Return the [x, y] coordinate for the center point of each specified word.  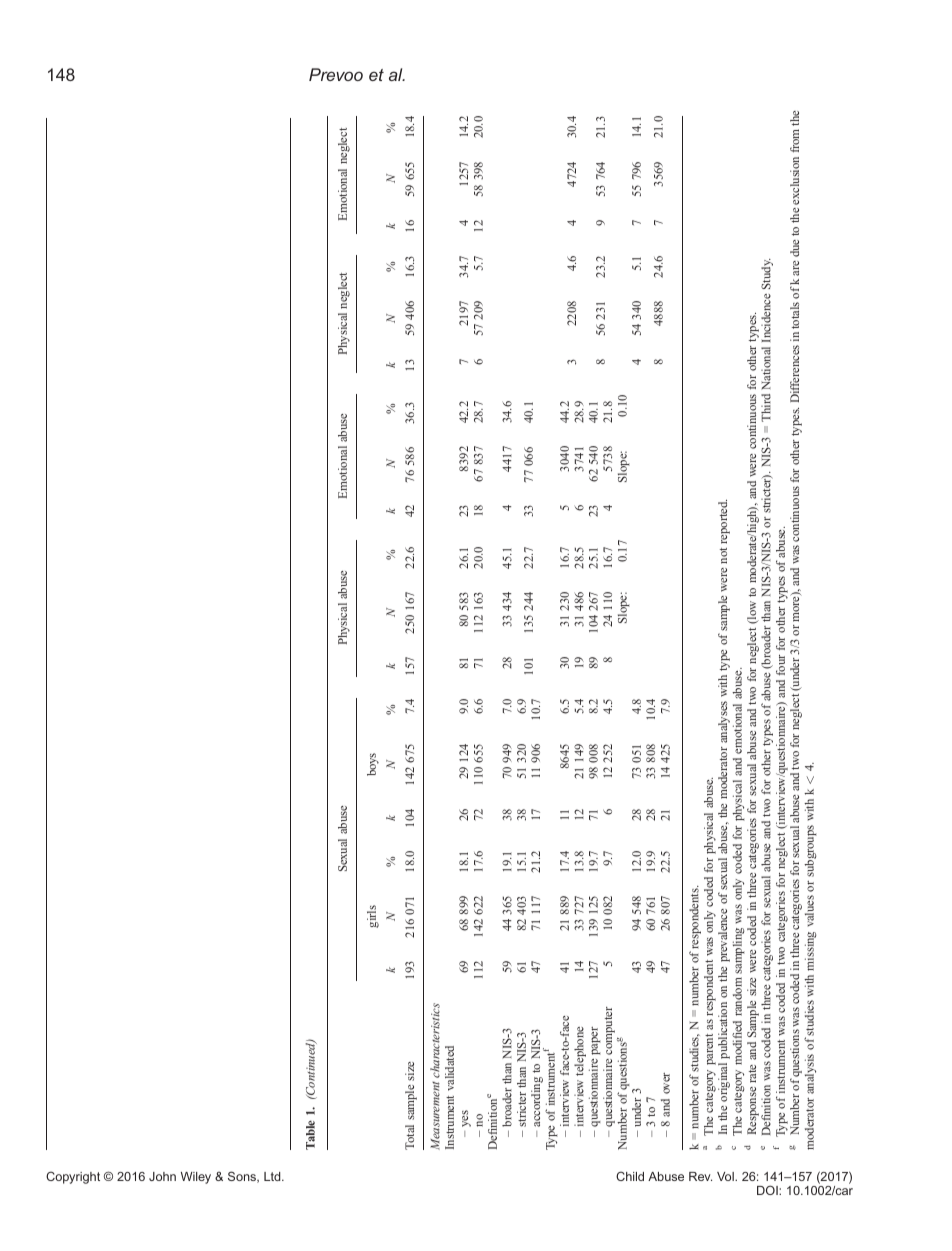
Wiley [196, 1178]
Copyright [73, 1177]
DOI [768, 1190]
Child [630, 1176]
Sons [243, 1177]
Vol [726, 1176]
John [162, 1176]
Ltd [273, 1176]
